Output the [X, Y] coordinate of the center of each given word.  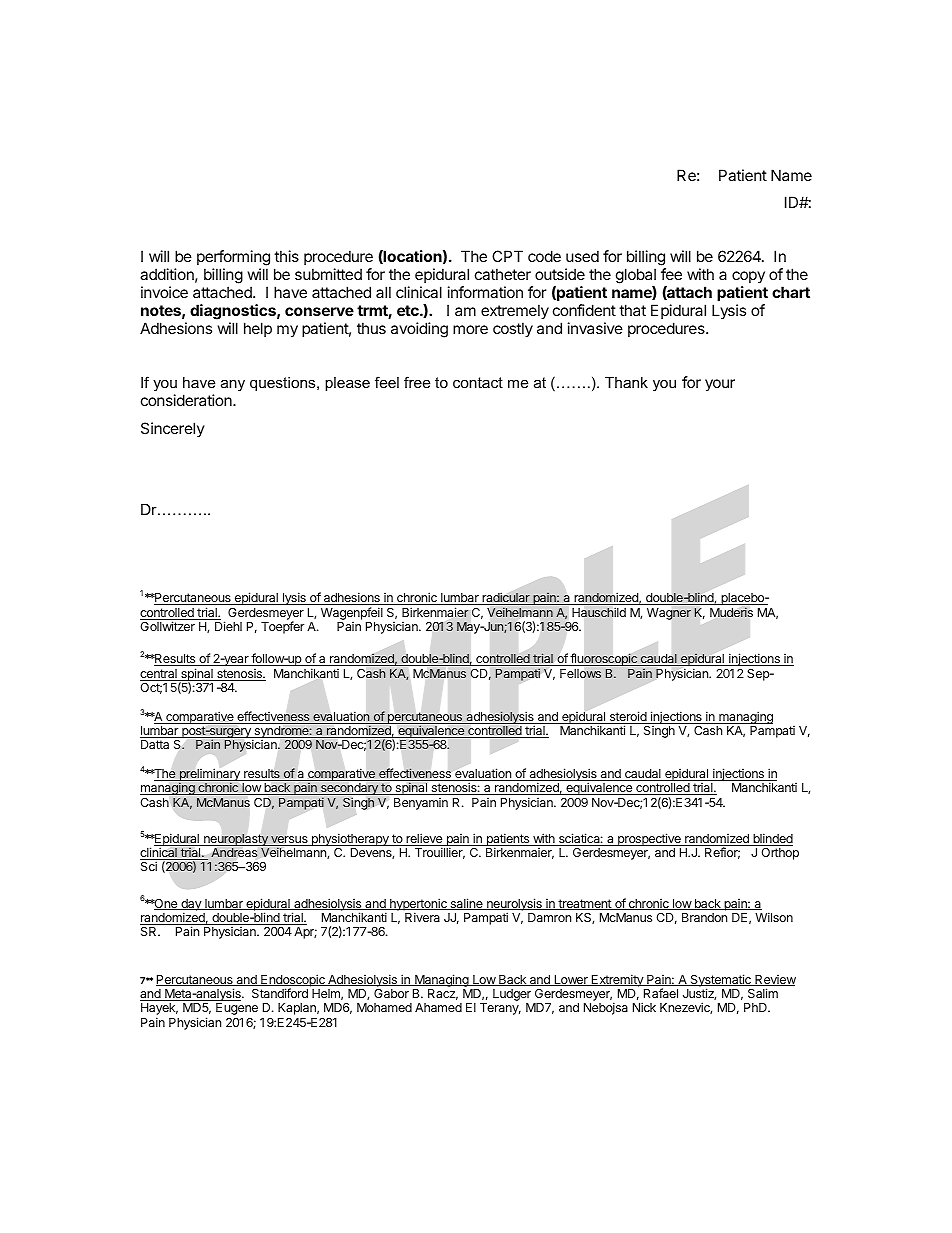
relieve [424, 839]
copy [748, 277]
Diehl [228, 626]
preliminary [209, 776]
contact [478, 382]
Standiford [280, 993]
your [720, 385]
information [485, 292]
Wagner [669, 614]
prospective [649, 839]
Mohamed [384, 1007]
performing [233, 258]
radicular [506, 599]
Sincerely [173, 429]
